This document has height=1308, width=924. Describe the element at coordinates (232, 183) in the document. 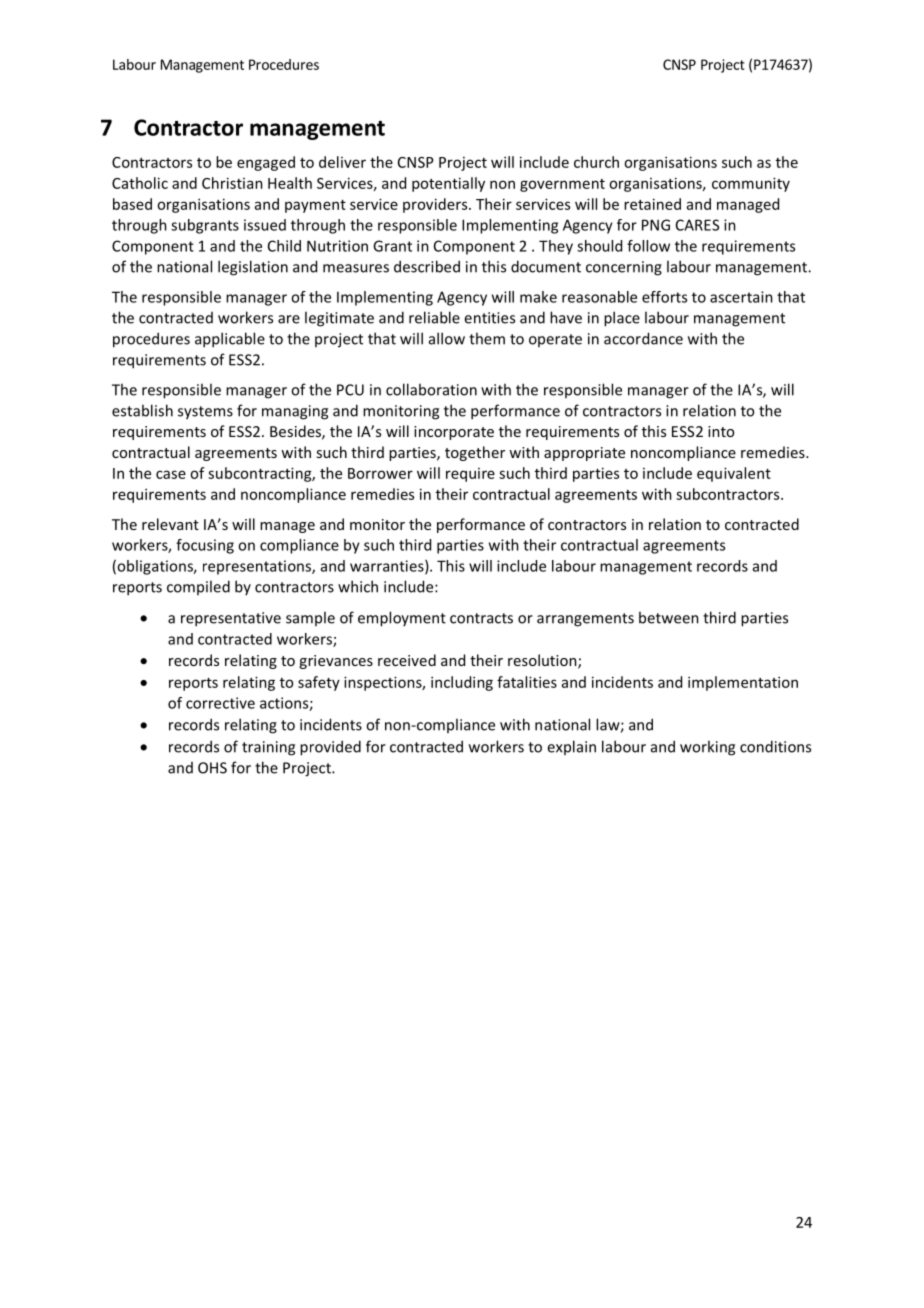

I see `Christian` at that location.
